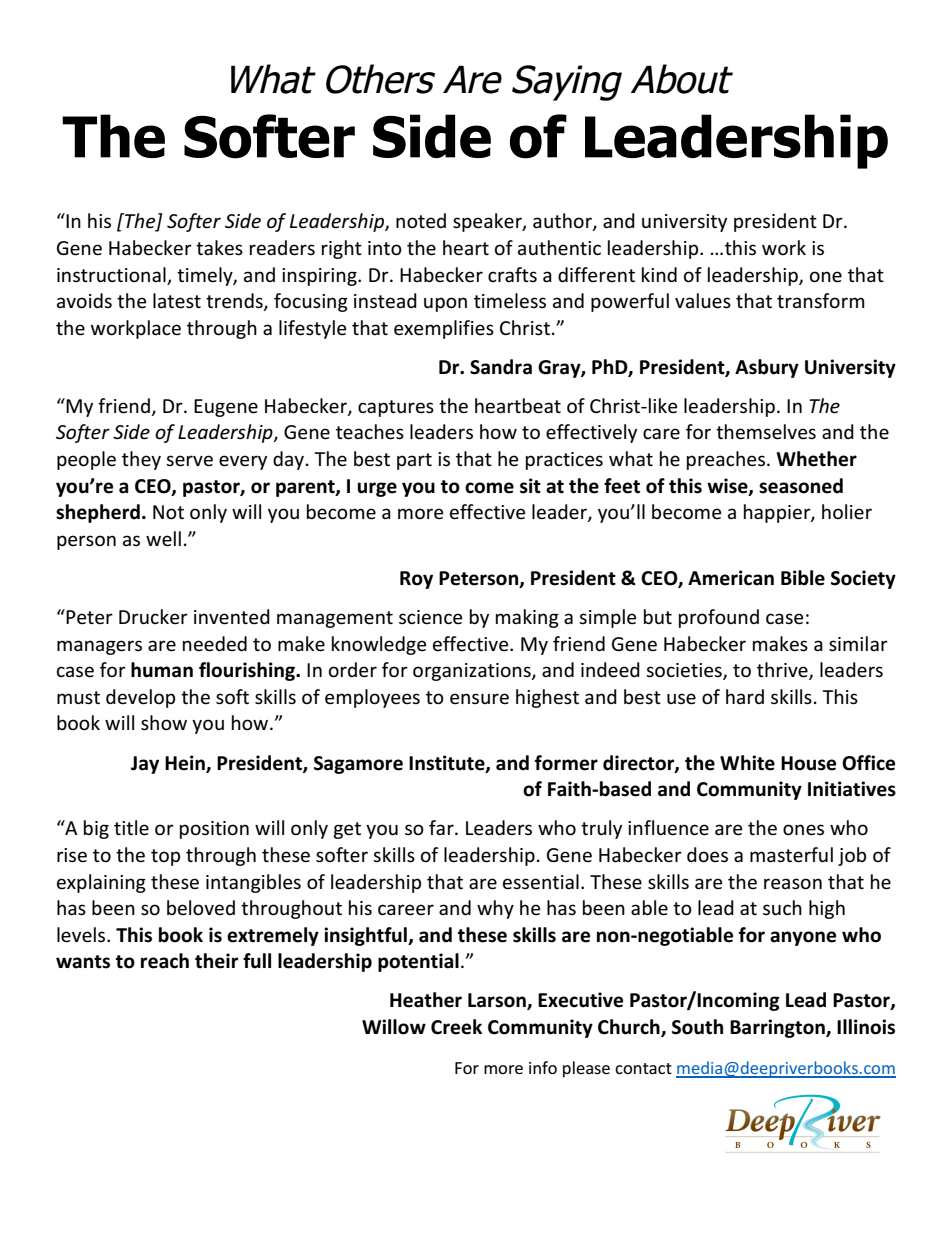 The width and height of the screenshot is (952, 1233). I want to click on far, so click(442, 827).
